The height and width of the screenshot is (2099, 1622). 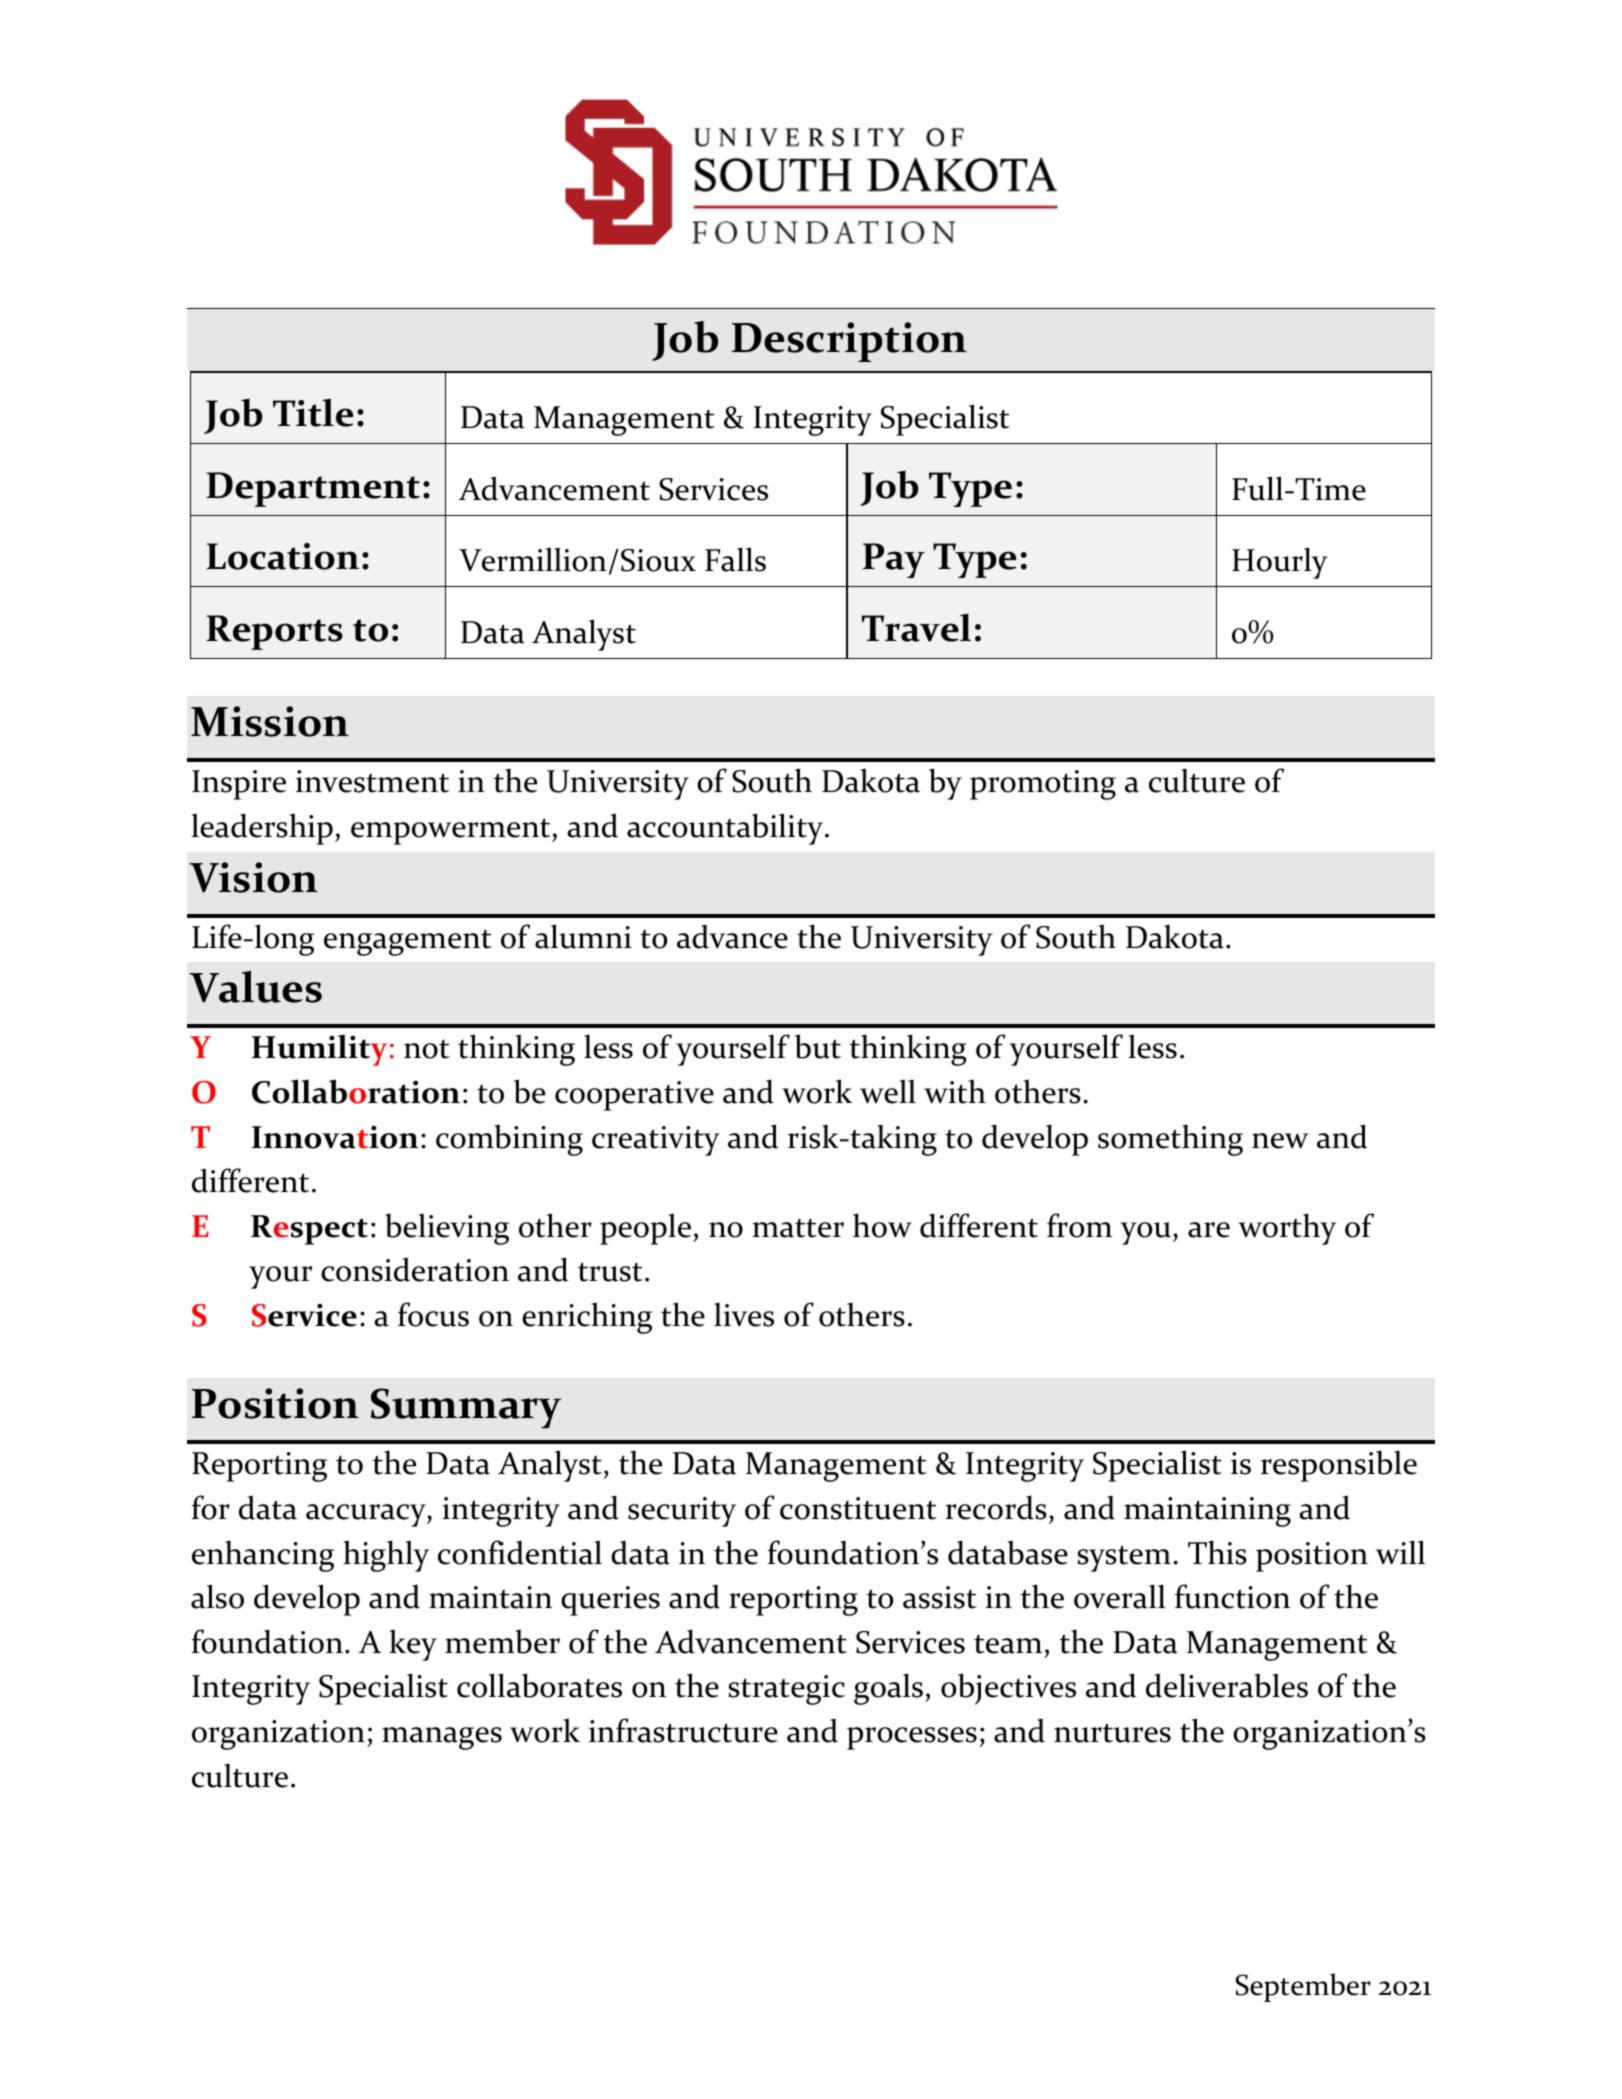 What do you see at coordinates (726, 829) in the screenshot?
I see `accountability` at bounding box center [726, 829].
